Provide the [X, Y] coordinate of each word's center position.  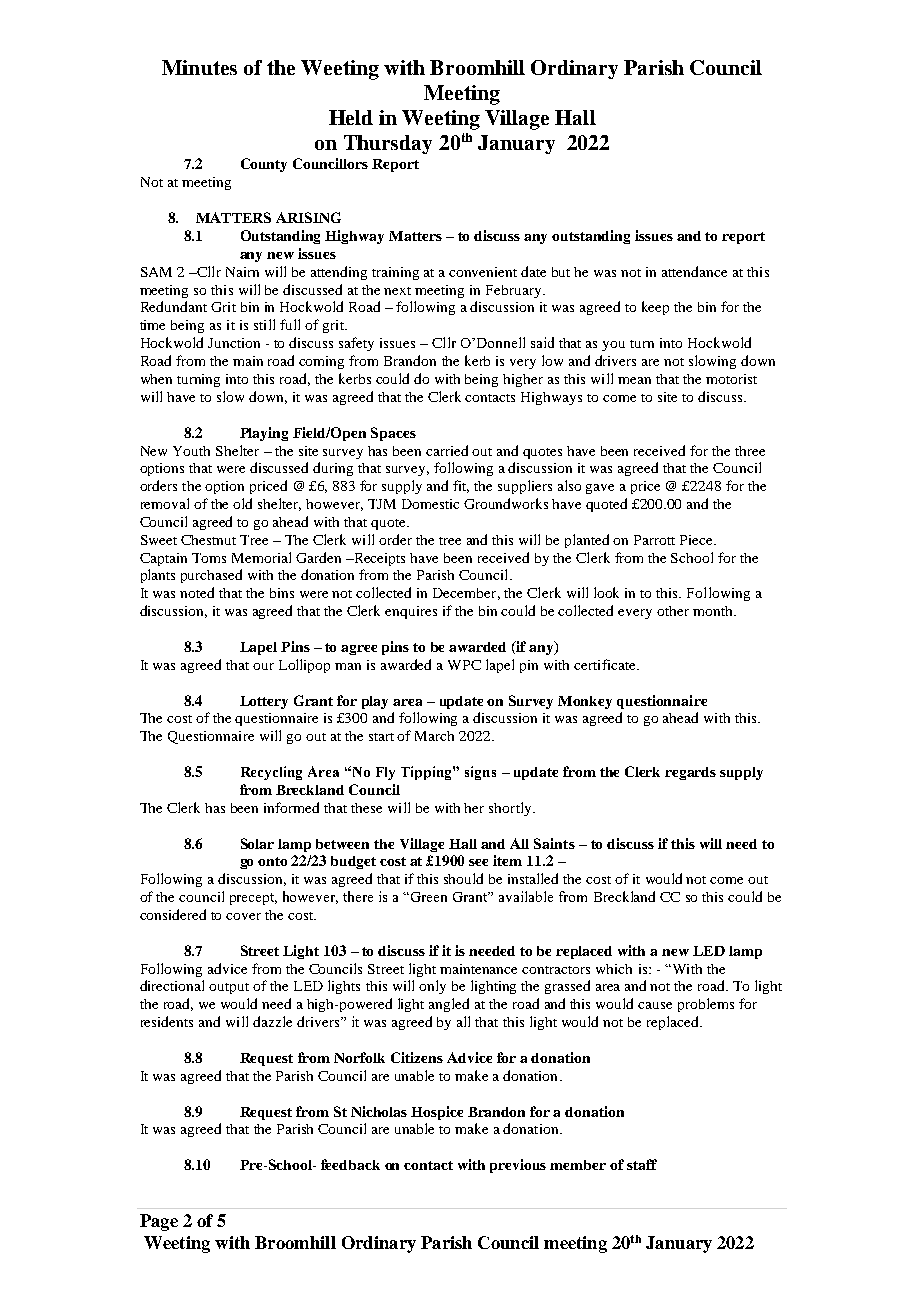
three [750, 451]
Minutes [199, 67]
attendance [694, 271]
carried [447, 450]
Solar [257, 843]
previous [518, 1166]
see [478, 862]
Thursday [388, 144]
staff [642, 1164]
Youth [191, 451]
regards [690, 773]
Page [159, 1222]
